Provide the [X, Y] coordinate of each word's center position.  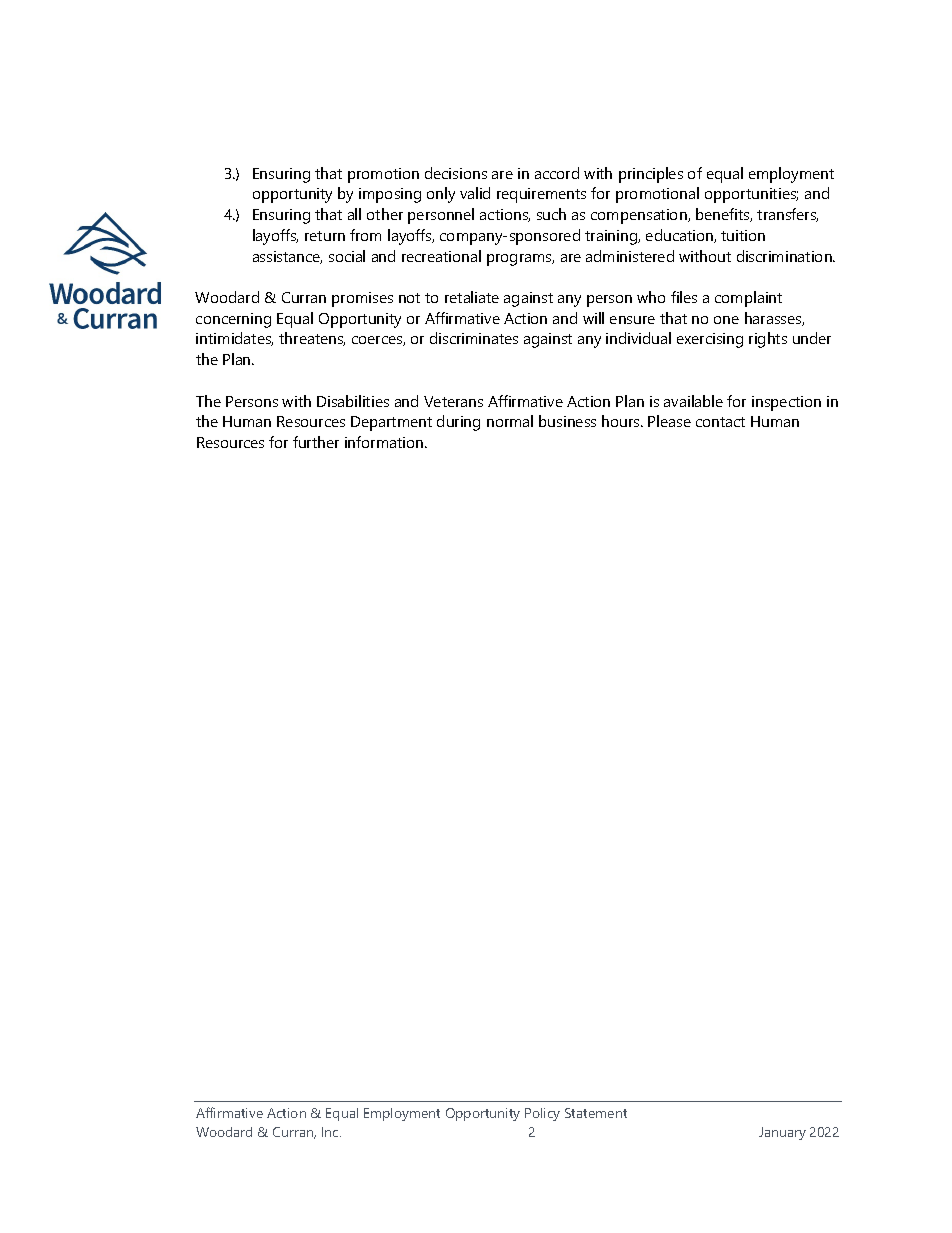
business [567, 421]
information [385, 442]
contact [720, 422]
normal [510, 421]
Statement [596, 1113]
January [782, 1133]
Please [669, 421]
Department [391, 423]
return [325, 236]
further [316, 442]
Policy [542, 1114]
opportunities [751, 195]
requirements [541, 195]
